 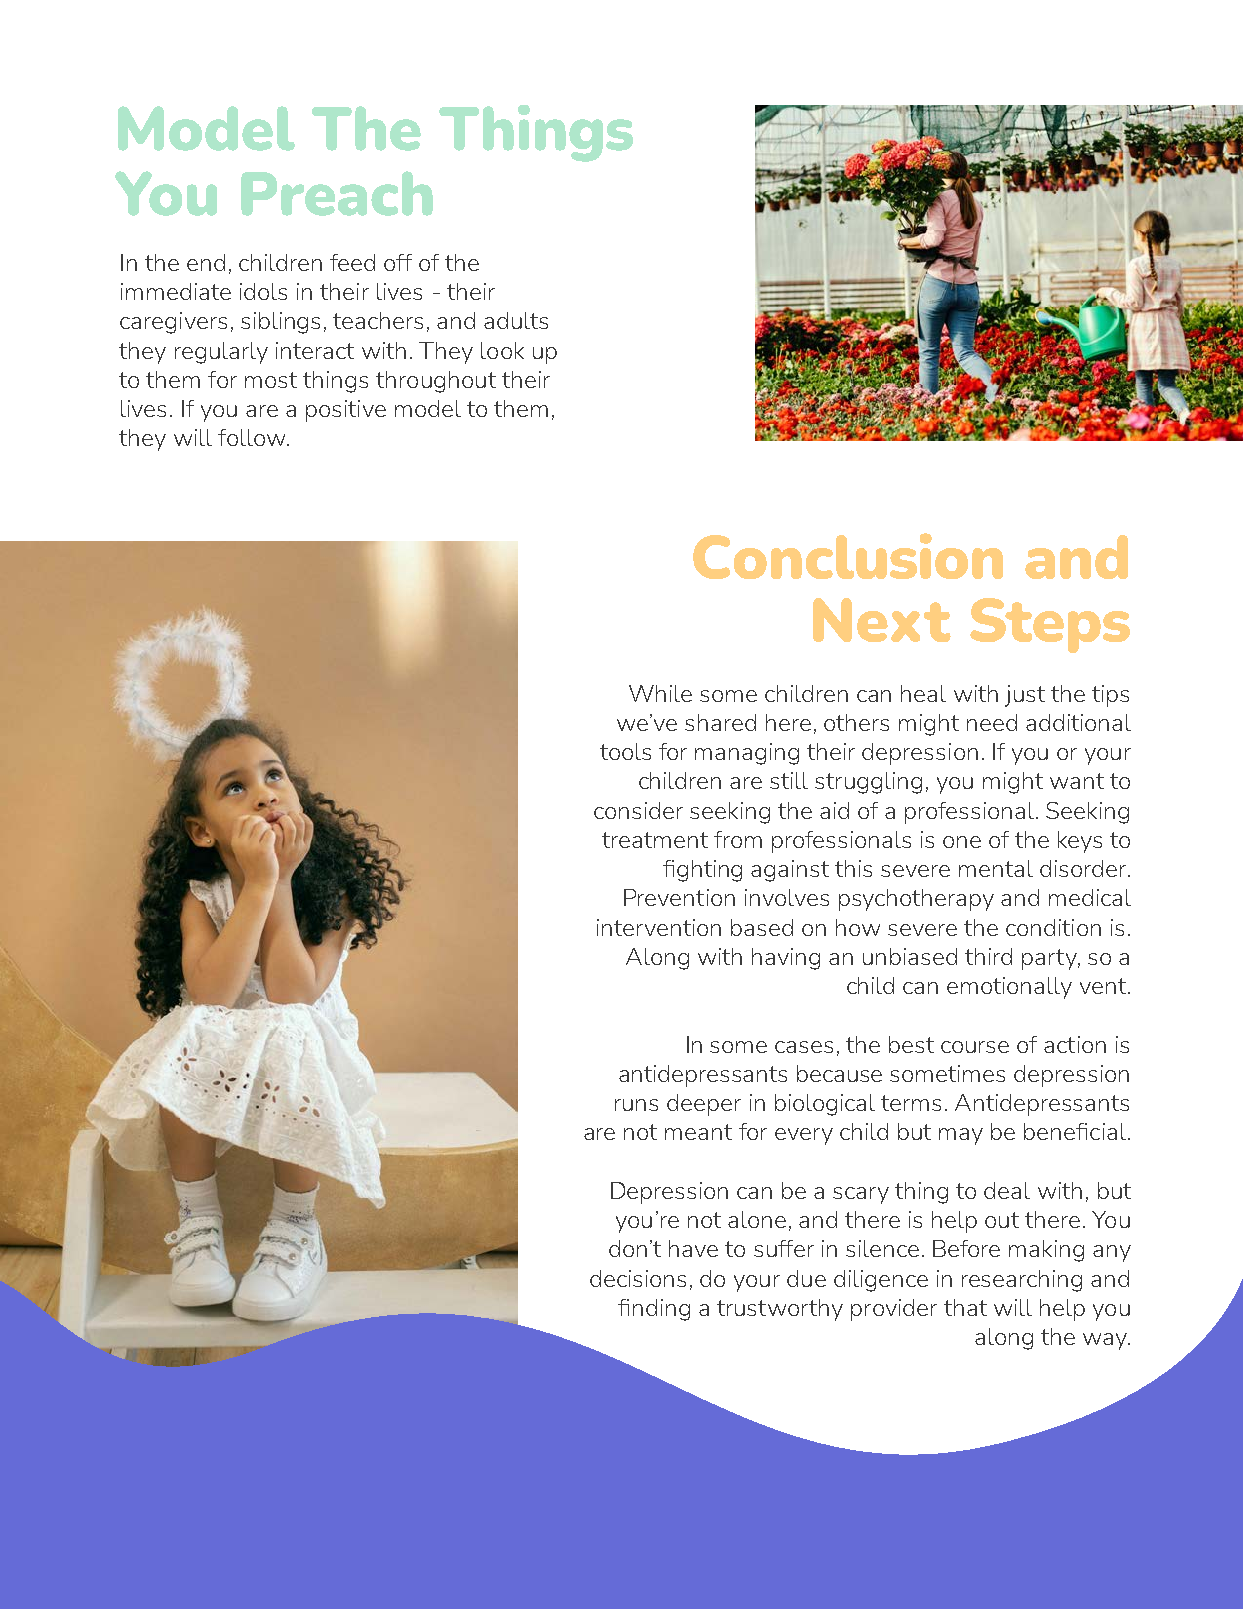 What do you see at coordinates (638, 1278) in the screenshot?
I see `decisions` at bounding box center [638, 1278].
